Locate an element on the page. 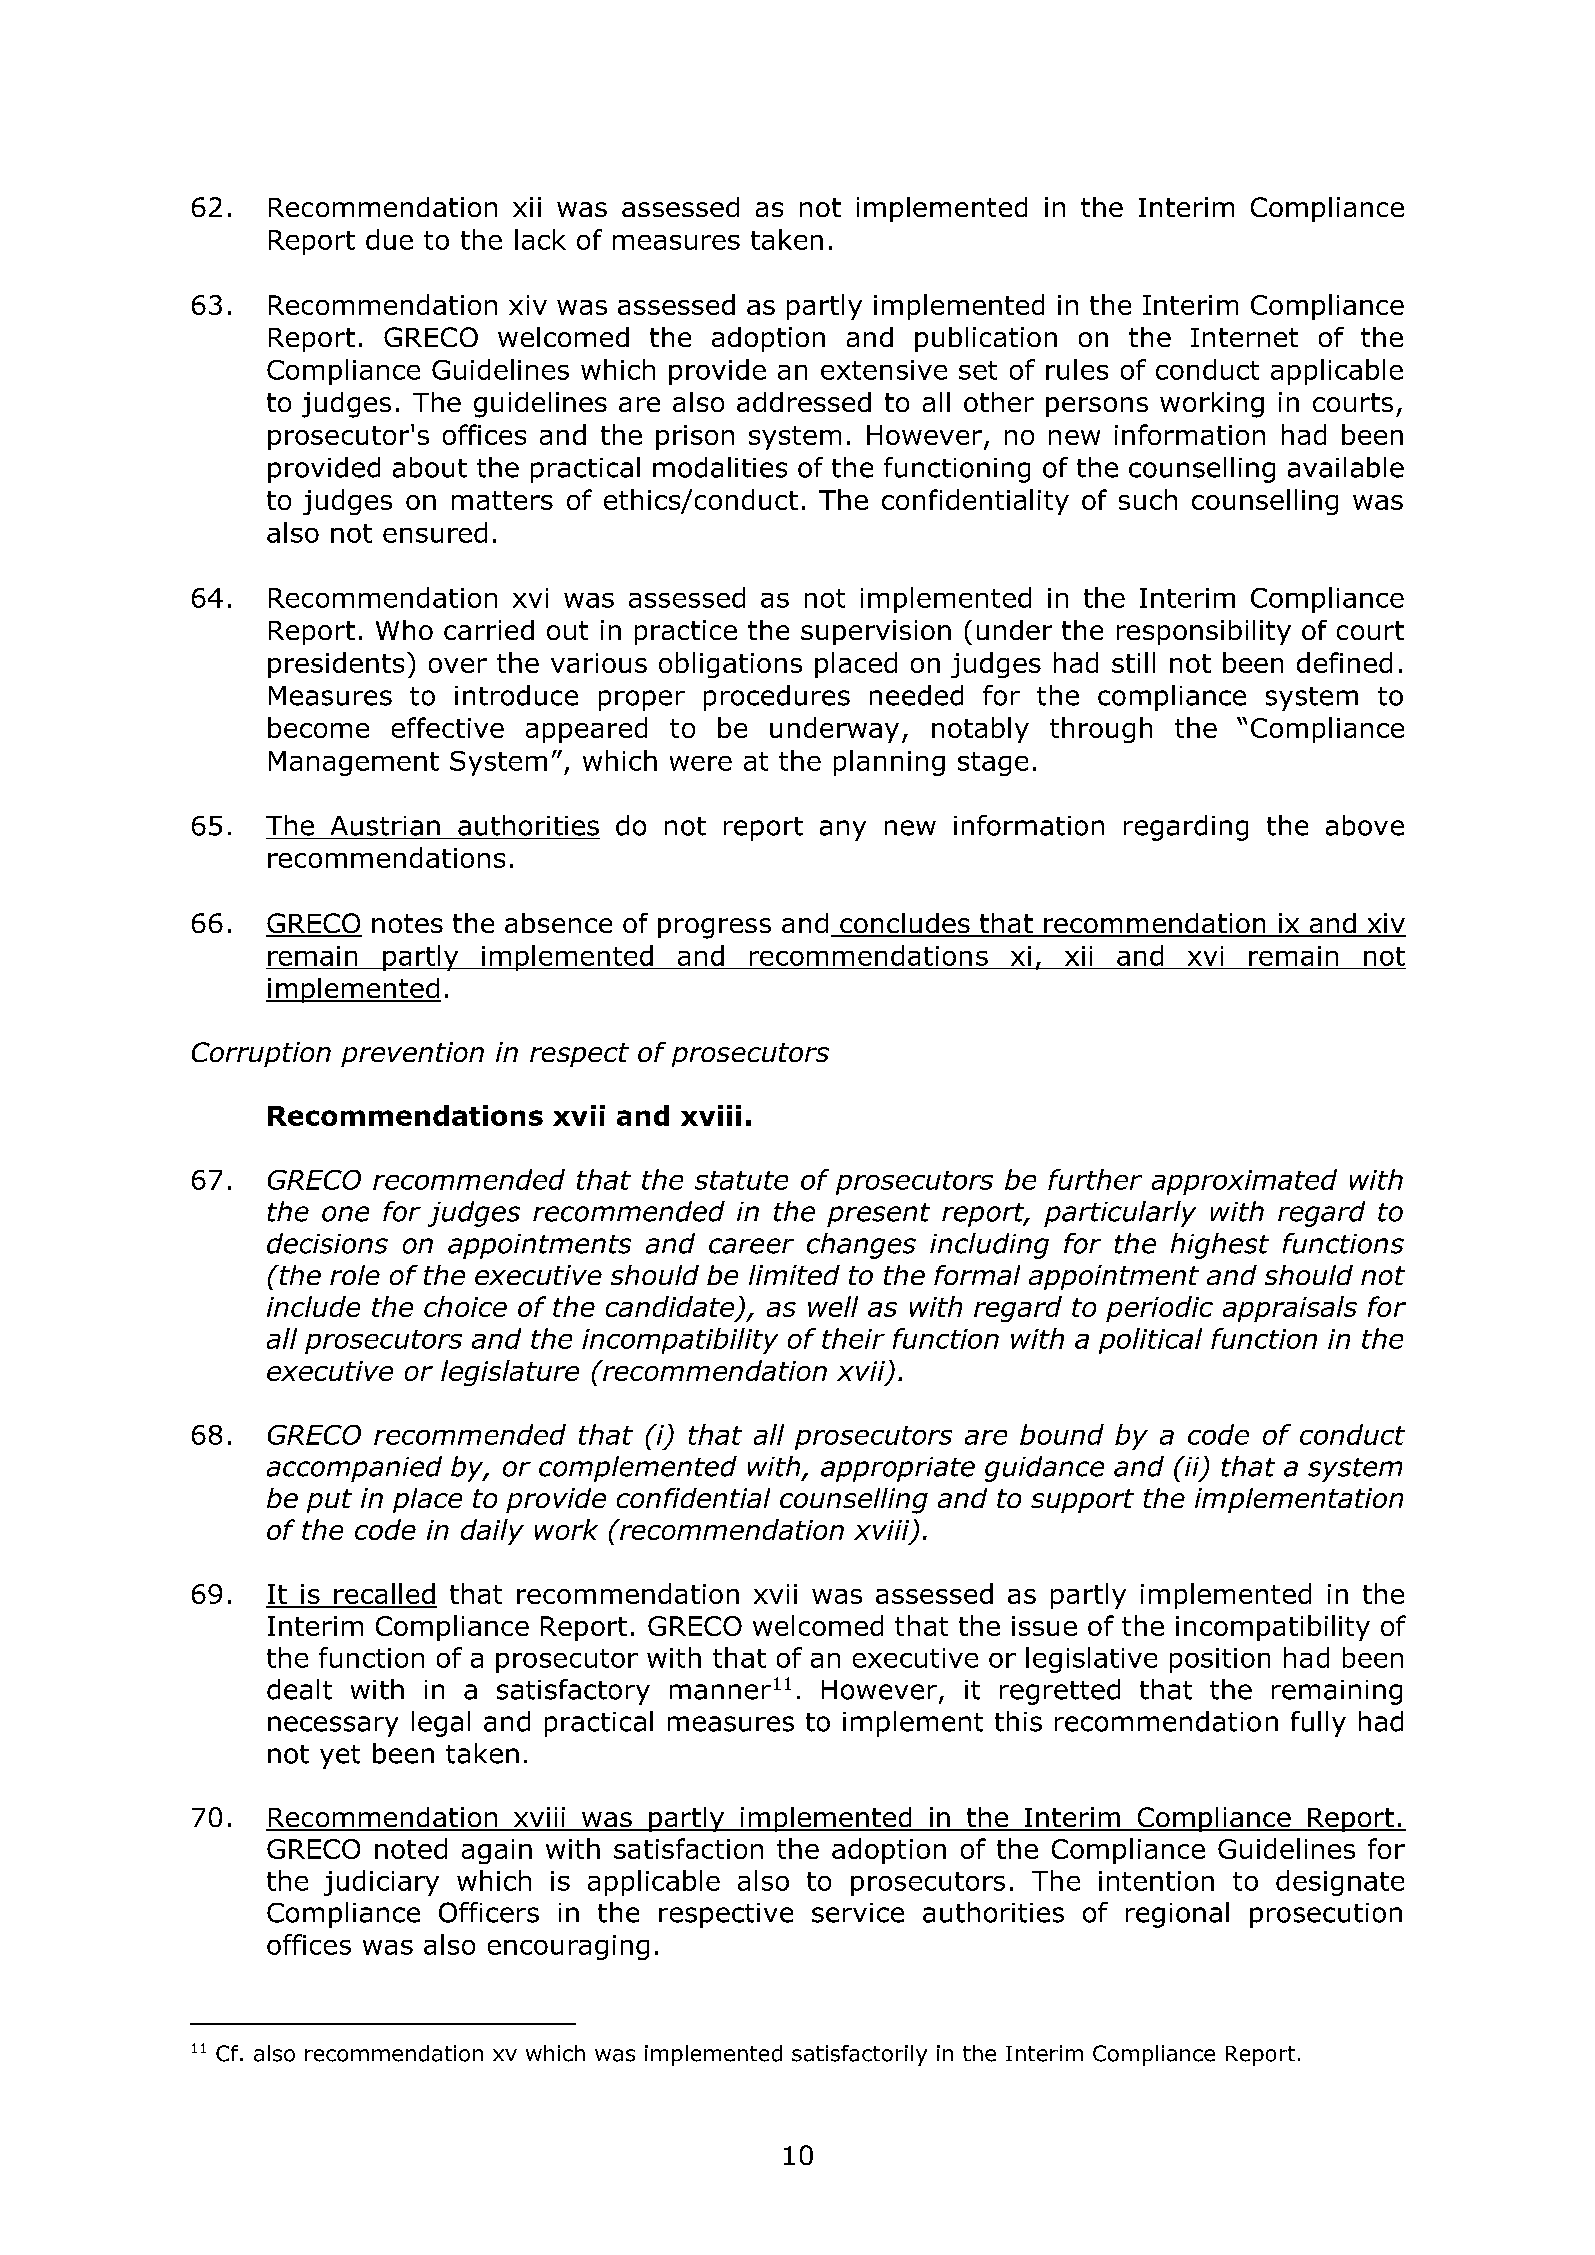 This page has width=1595, height=2255. due is located at coordinates (389, 239).
